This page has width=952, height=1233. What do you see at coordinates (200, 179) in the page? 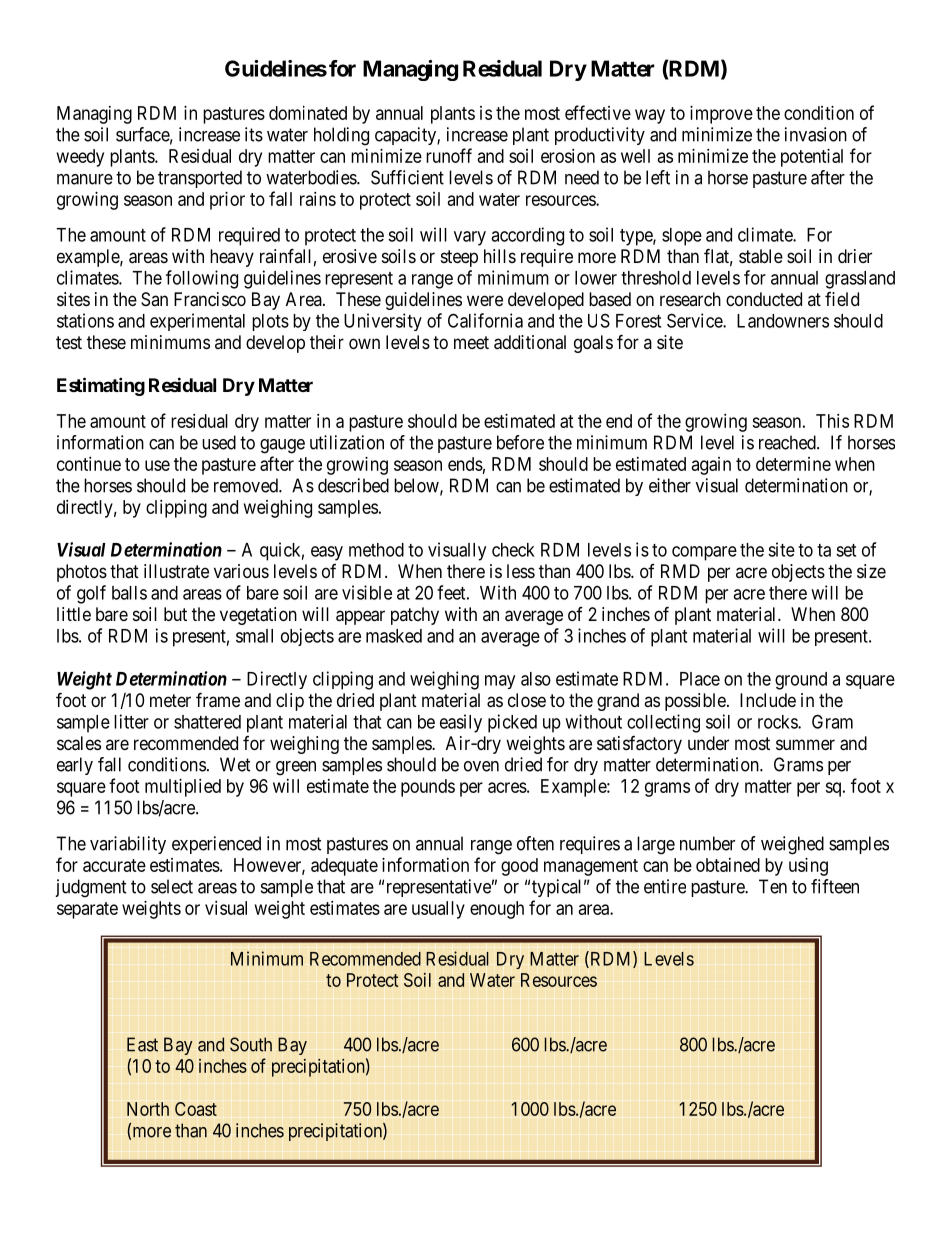
I see `transported` at bounding box center [200, 179].
